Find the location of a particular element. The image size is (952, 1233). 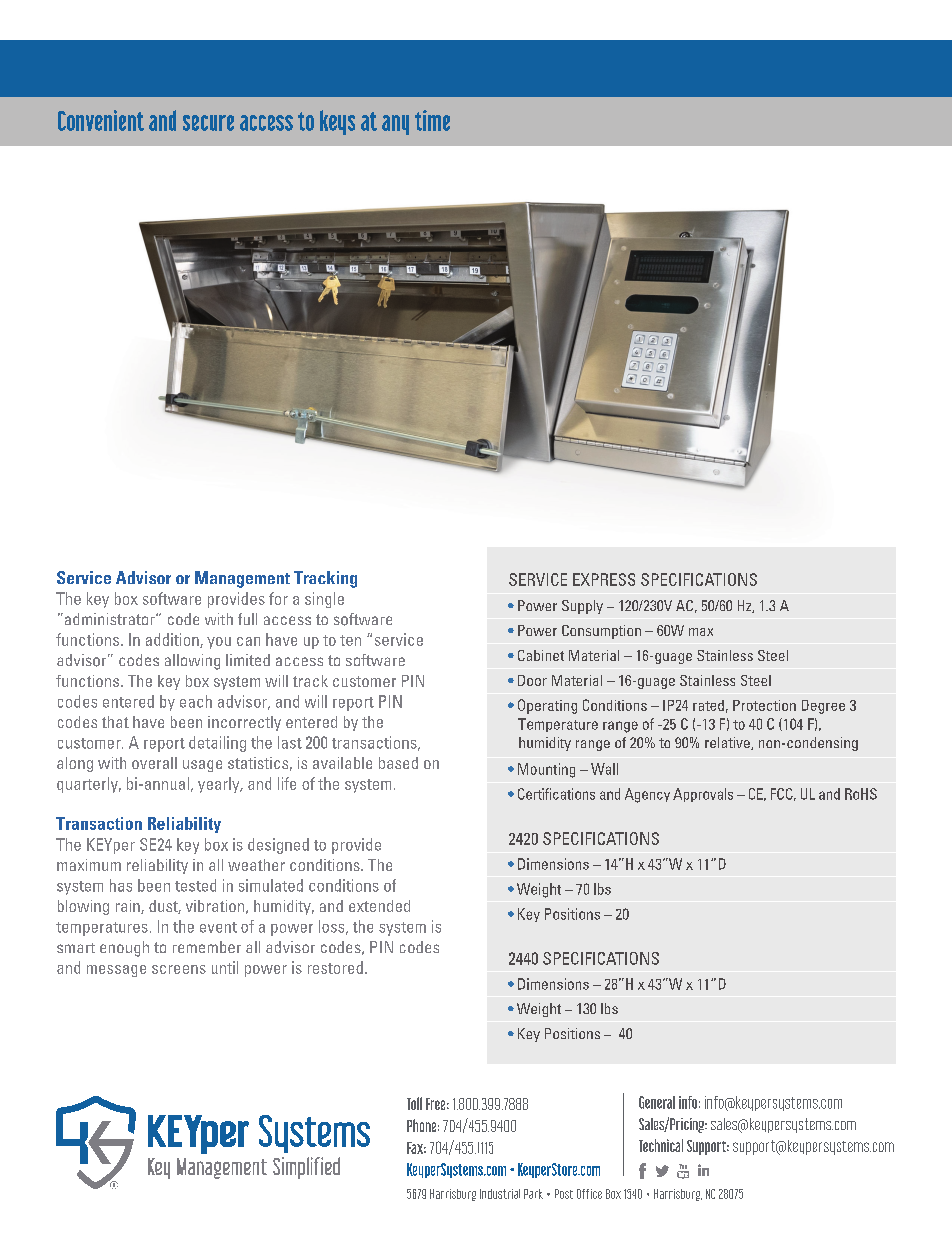

Approvals is located at coordinates (703, 795).
